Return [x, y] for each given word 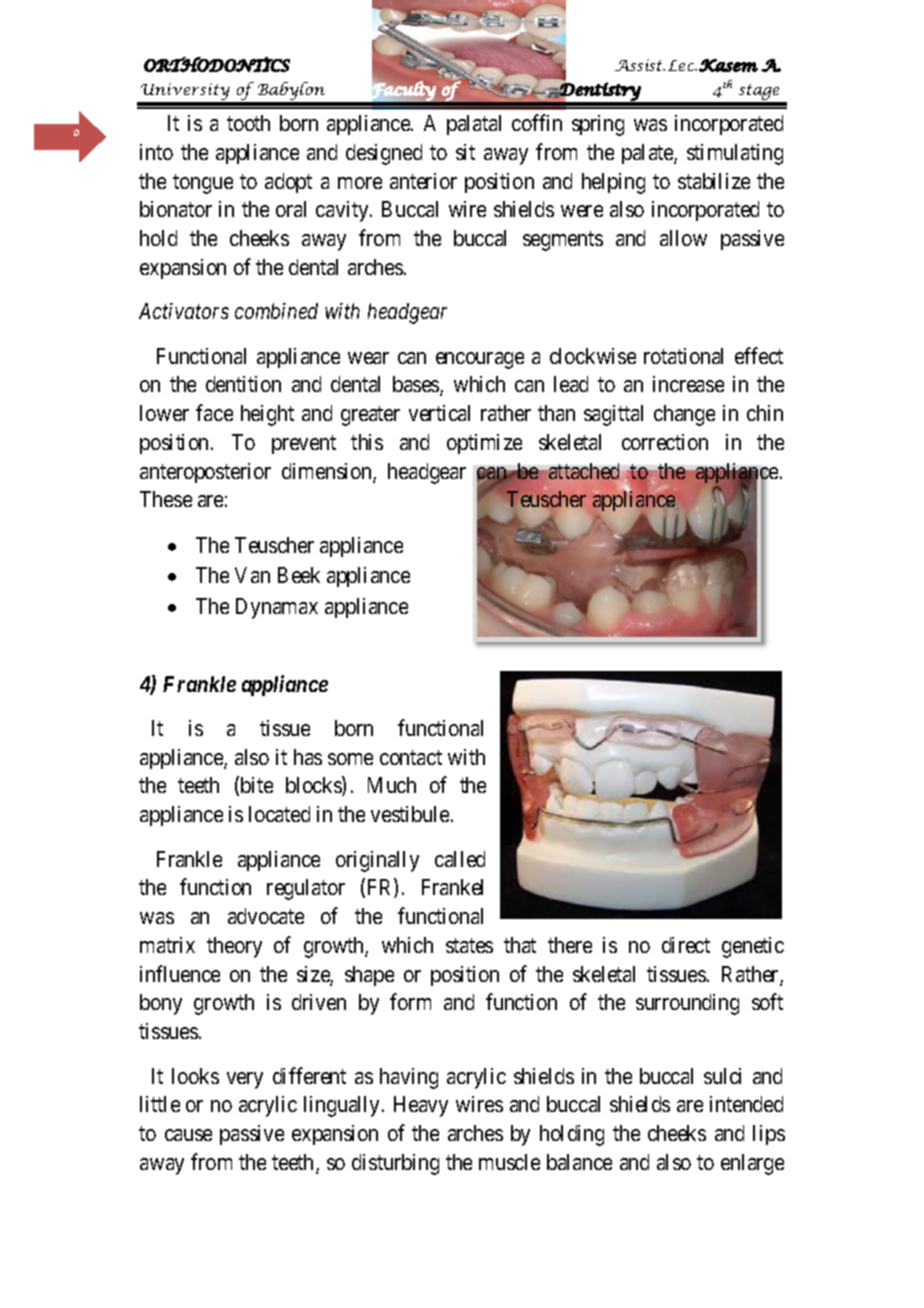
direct [686, 945]
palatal [474, 125]
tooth [248, 123]
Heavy [421, 1106]
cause [188, 1135]
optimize [484, 444]
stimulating [735, 154]
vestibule [410, 814]
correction [665, 442]
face [214, 412]
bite [255, 786]
